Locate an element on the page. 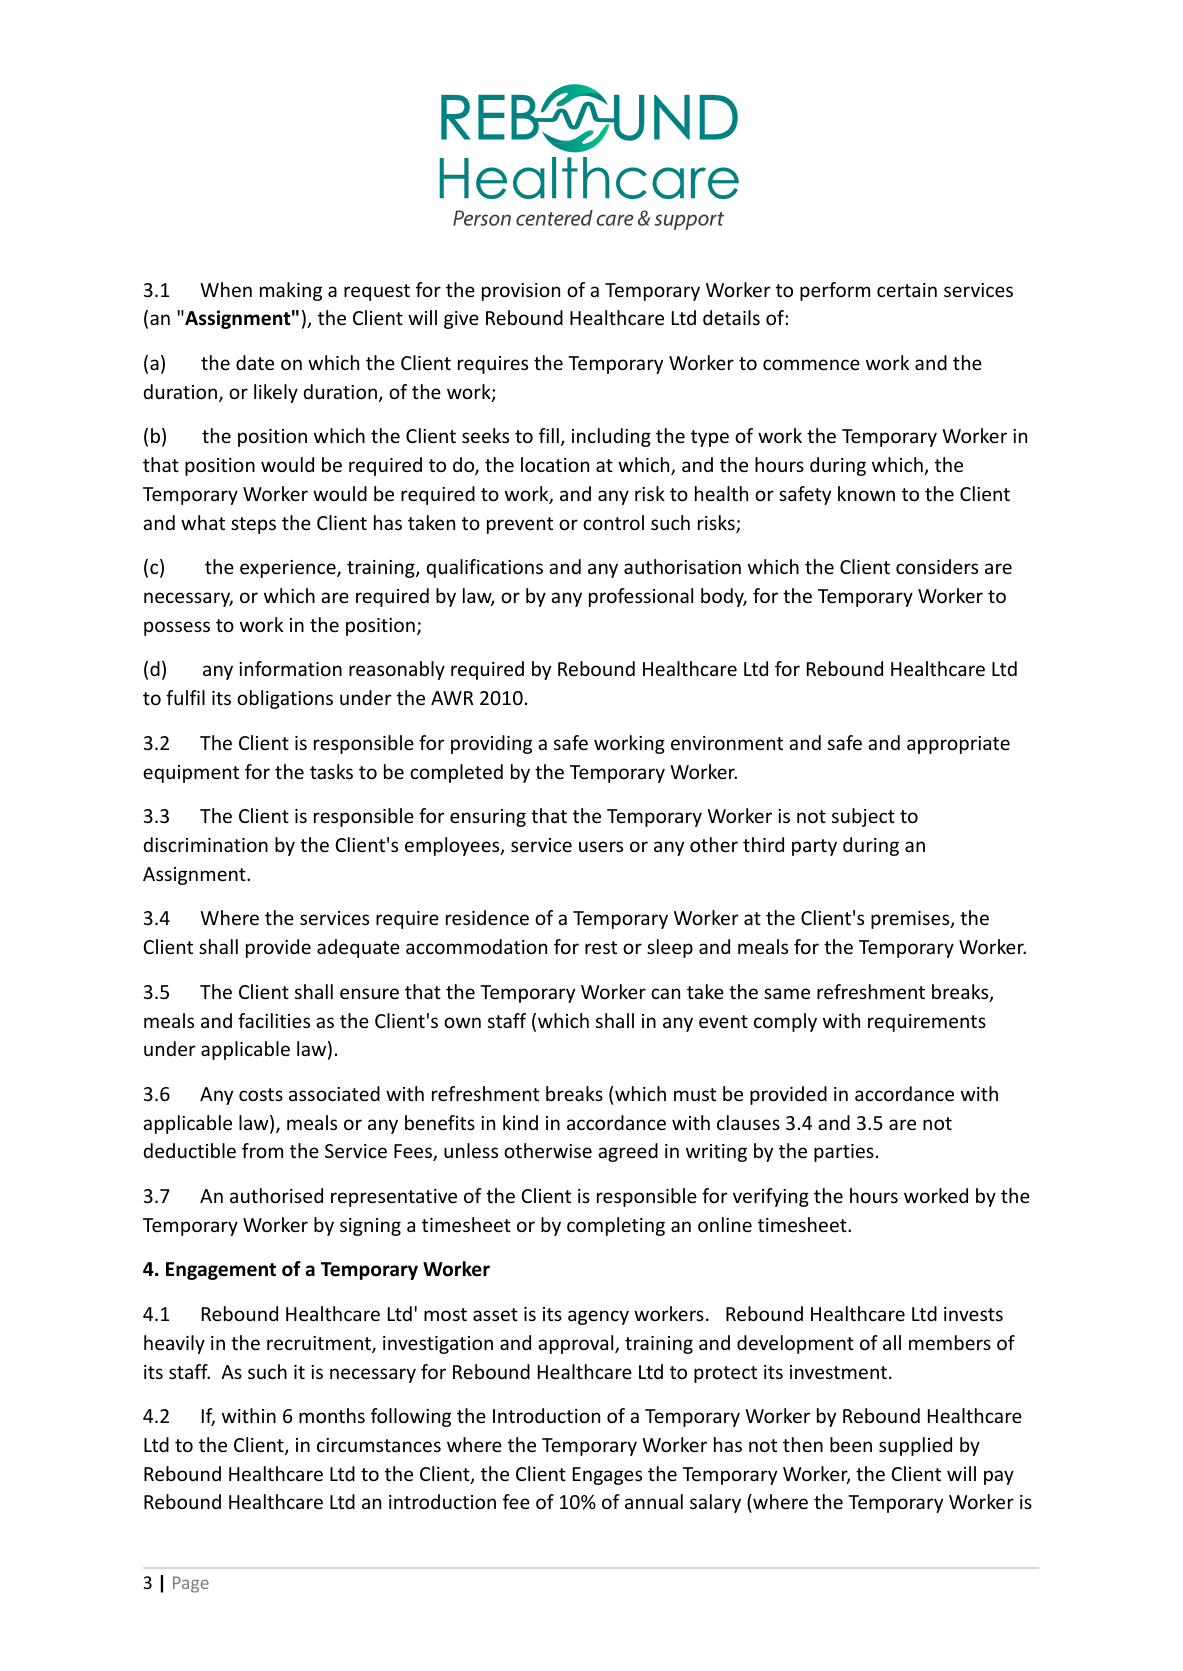  from is located at coordinates (262, 1150).
